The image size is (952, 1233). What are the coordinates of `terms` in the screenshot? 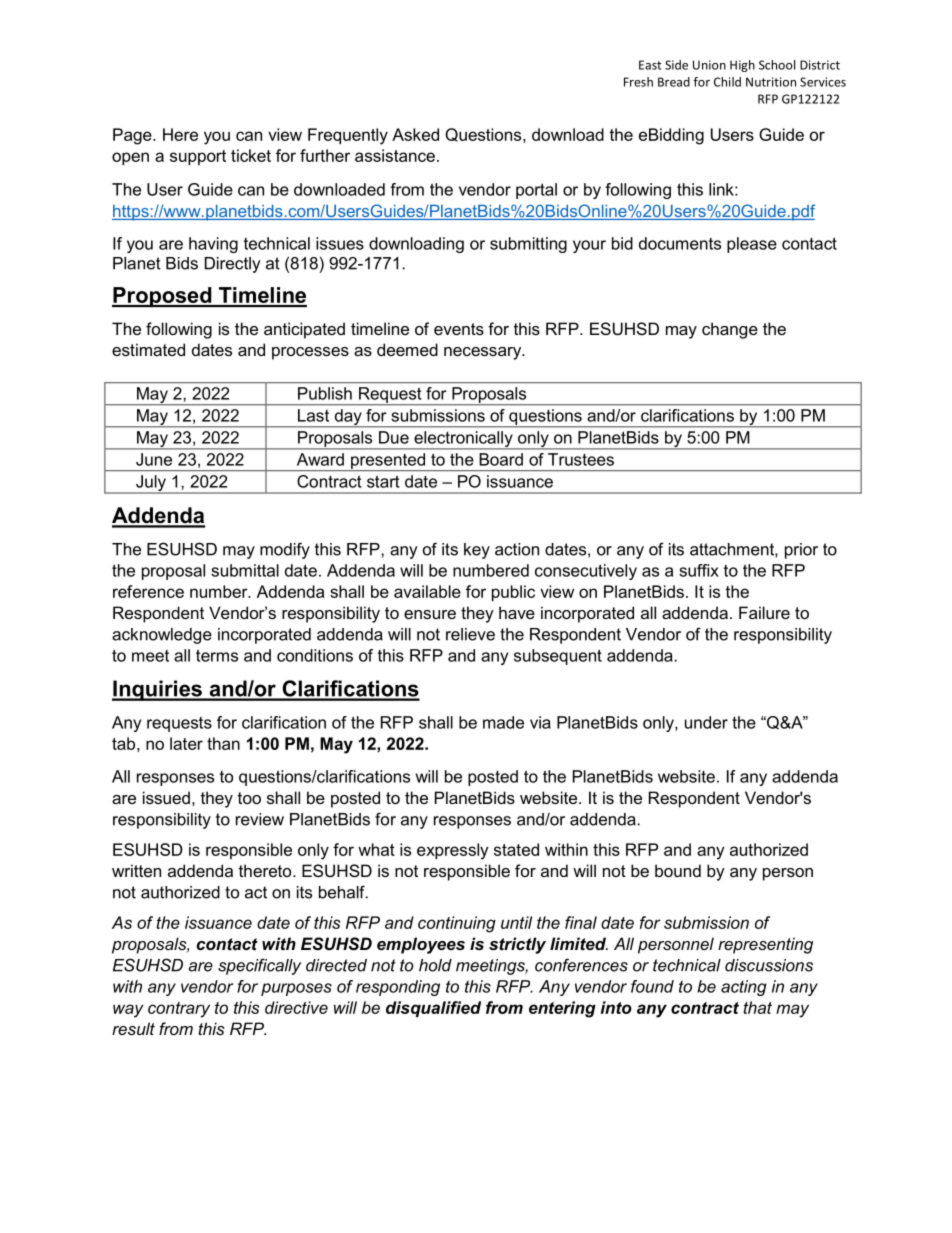 It's located at (217, 655).
